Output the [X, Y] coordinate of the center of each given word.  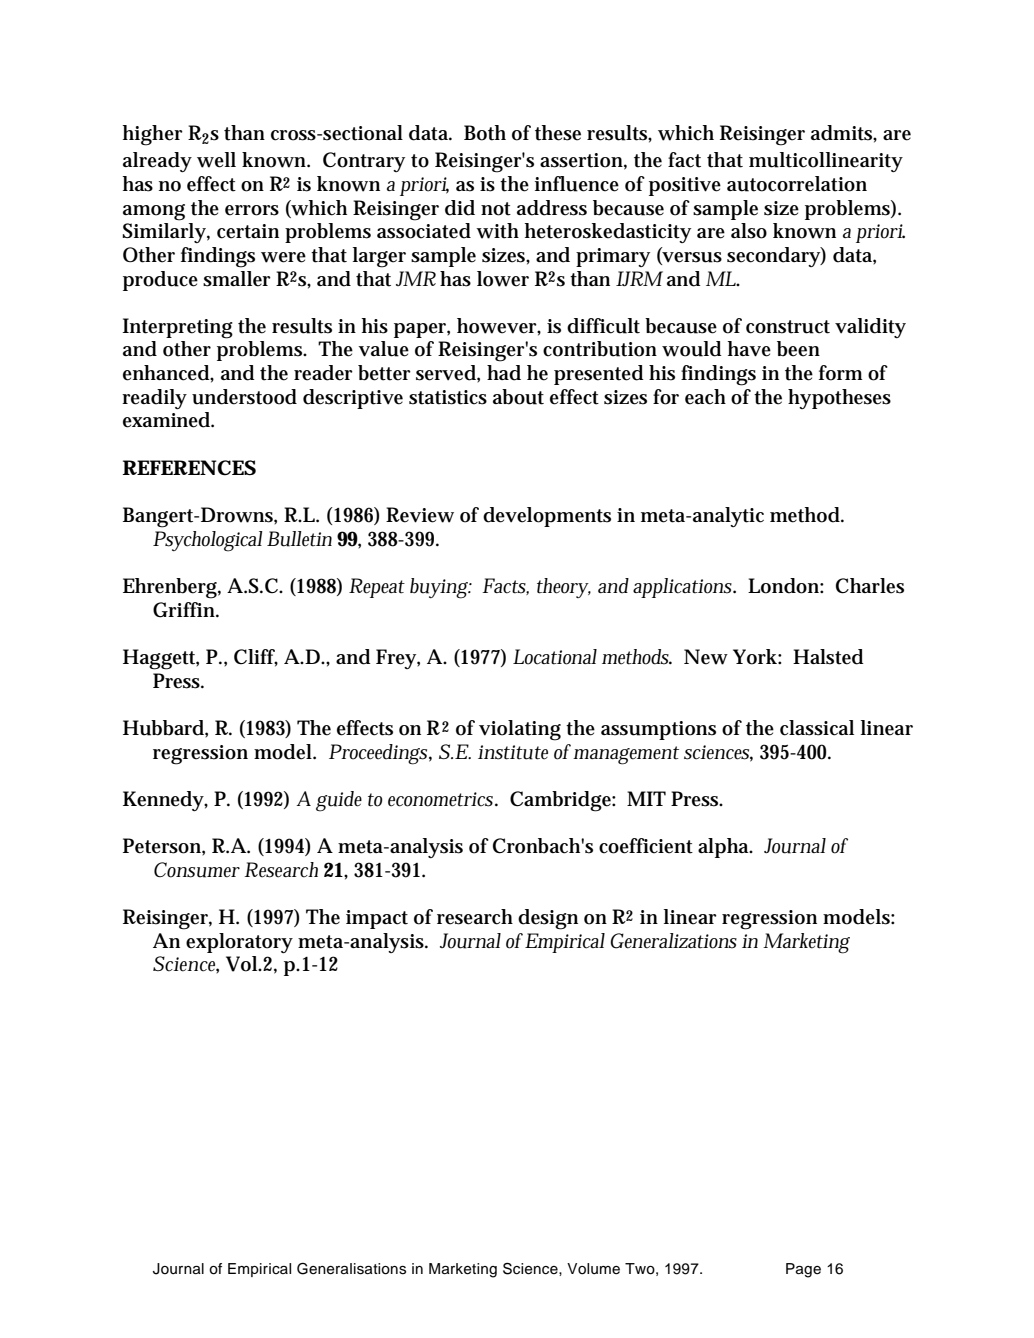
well [216, 160]
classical [817, 728]
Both [485, 133]
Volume [593, 1269]
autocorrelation [797, 184]
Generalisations [351, 1269]
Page [803, 1270]
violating [520, 730]
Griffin [185, 610]
